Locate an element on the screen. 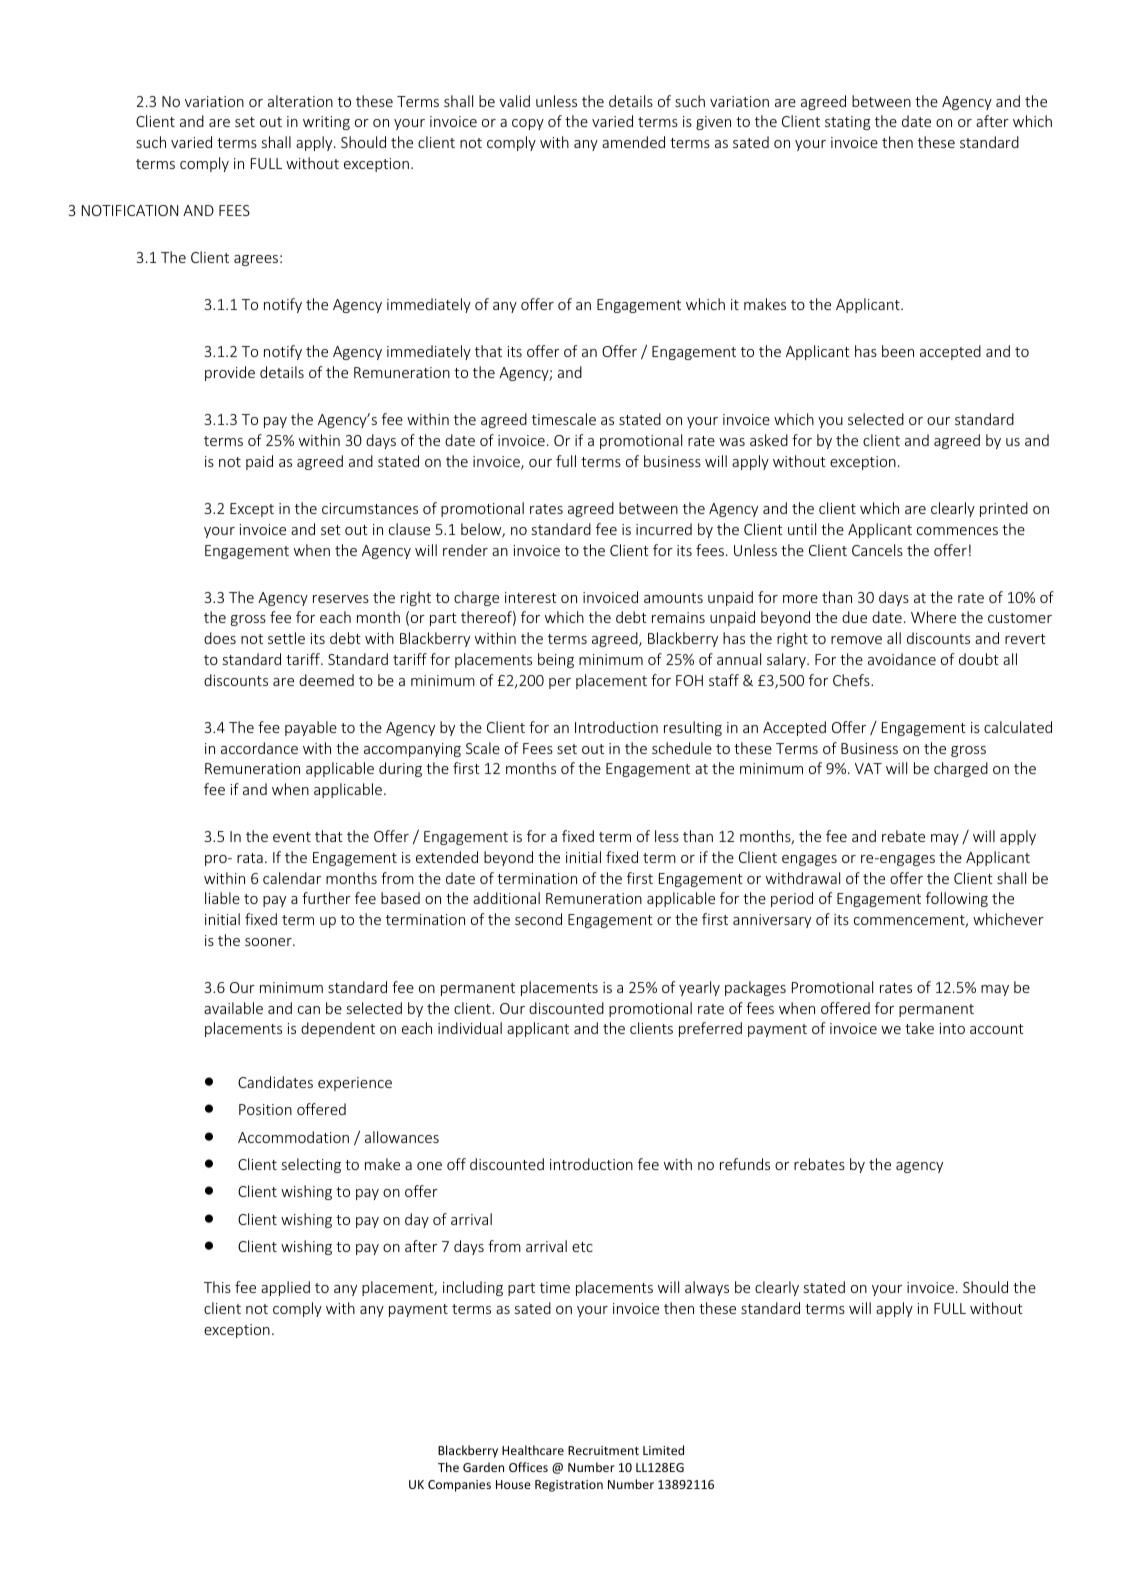  take is located at coordinates (919, 1028).
